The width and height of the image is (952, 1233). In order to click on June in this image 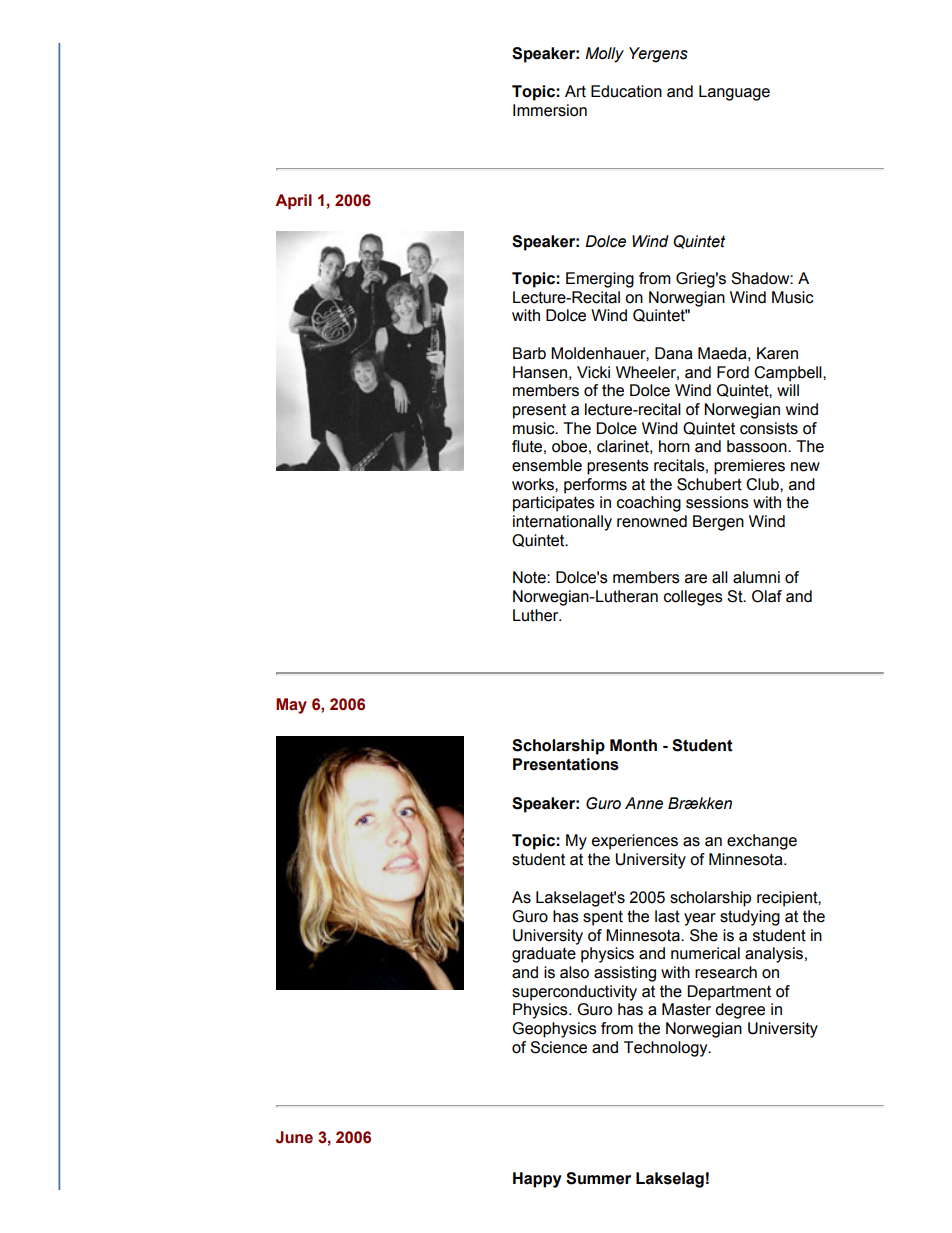, I will do `click(294, 1137)`.
